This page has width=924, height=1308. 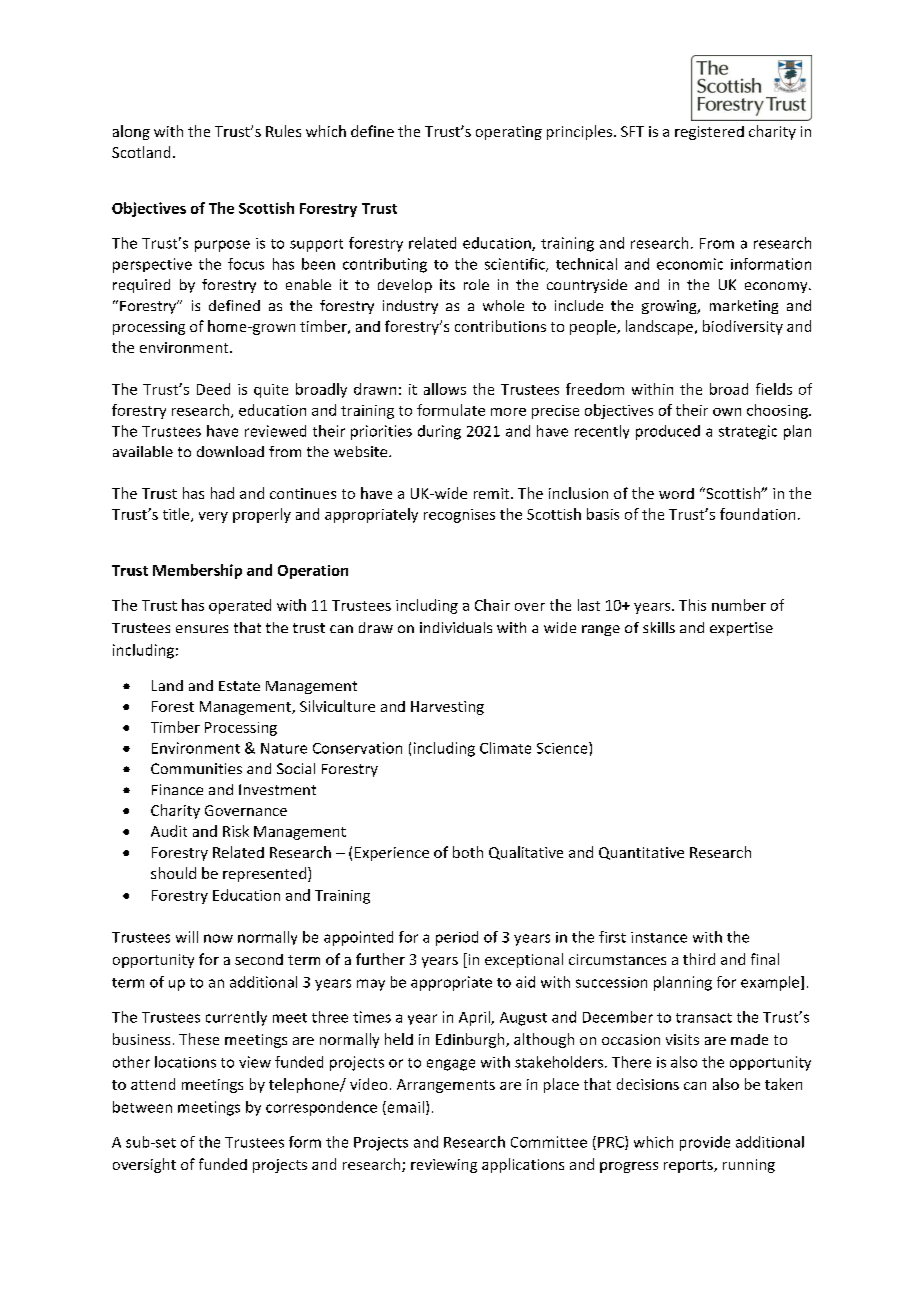 I want to click on between, so click(x=142, y=1107).
